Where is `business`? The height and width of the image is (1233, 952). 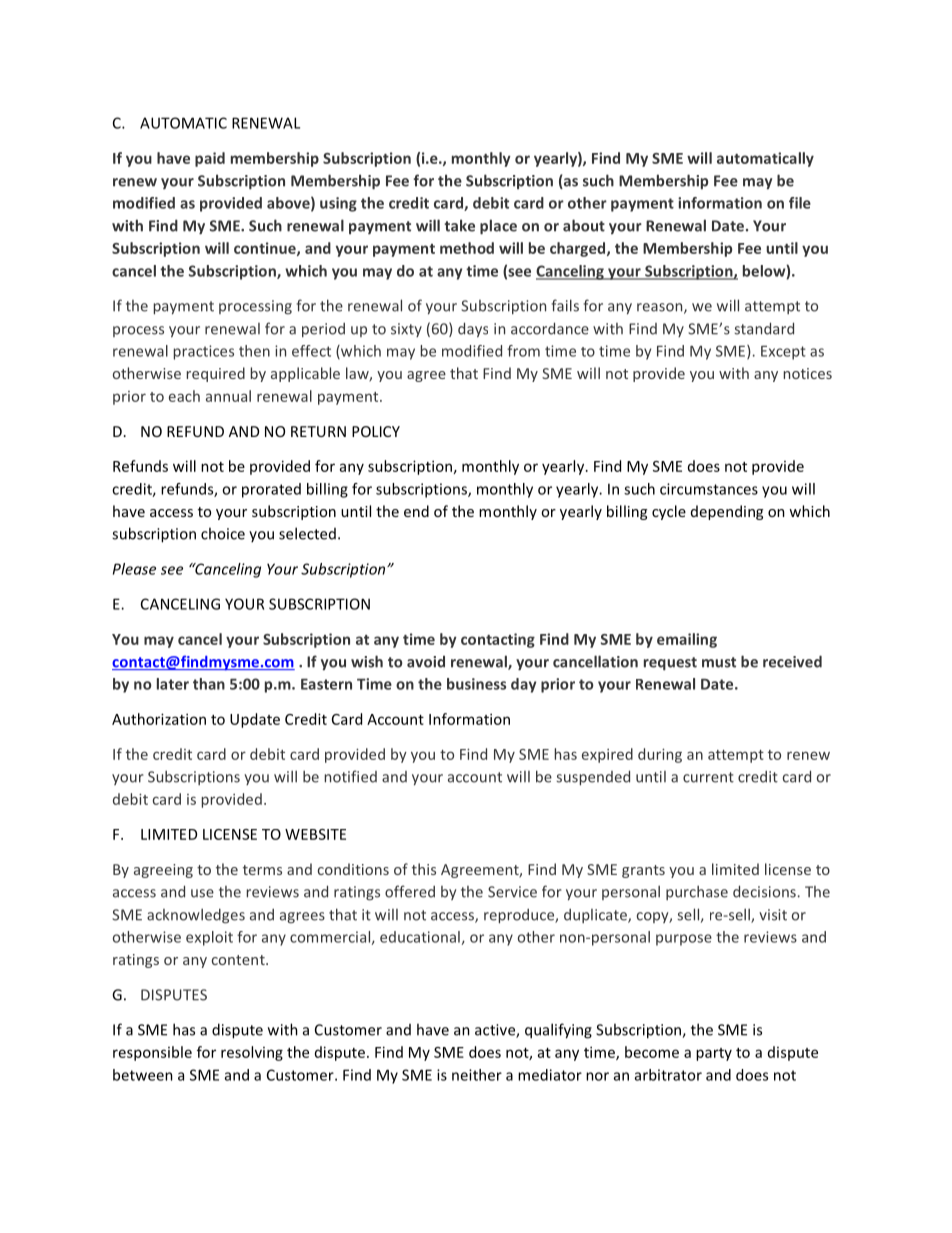
business is located at coordinates (476, 684).
